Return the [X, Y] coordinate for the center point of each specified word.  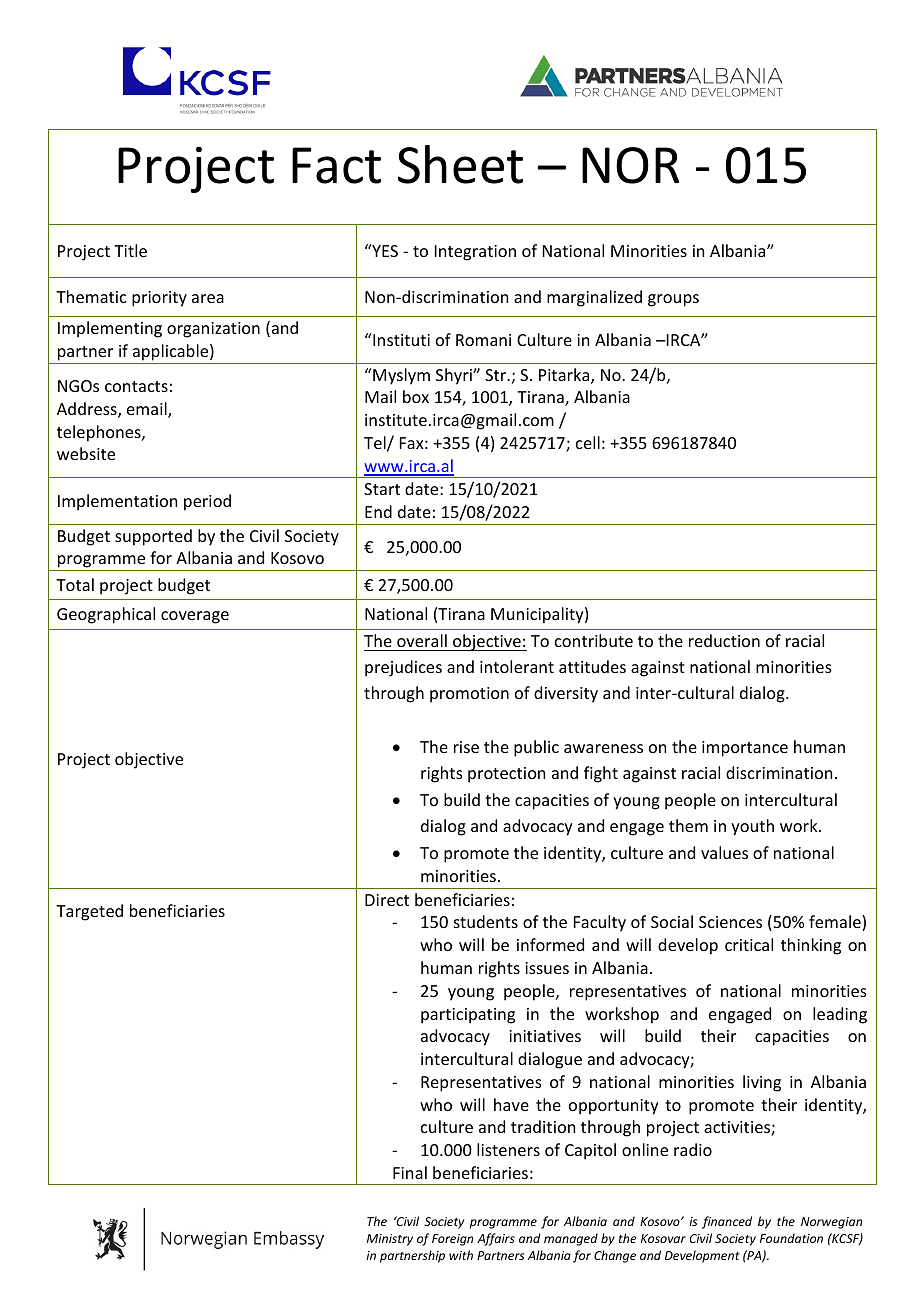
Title [130, 250]
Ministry [390, 1240]
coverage [195, 617]
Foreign [452, 1240]
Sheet [460, 164]
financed [727, 1222]
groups [673, 300]
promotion [469, 695]
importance [745, 749]
